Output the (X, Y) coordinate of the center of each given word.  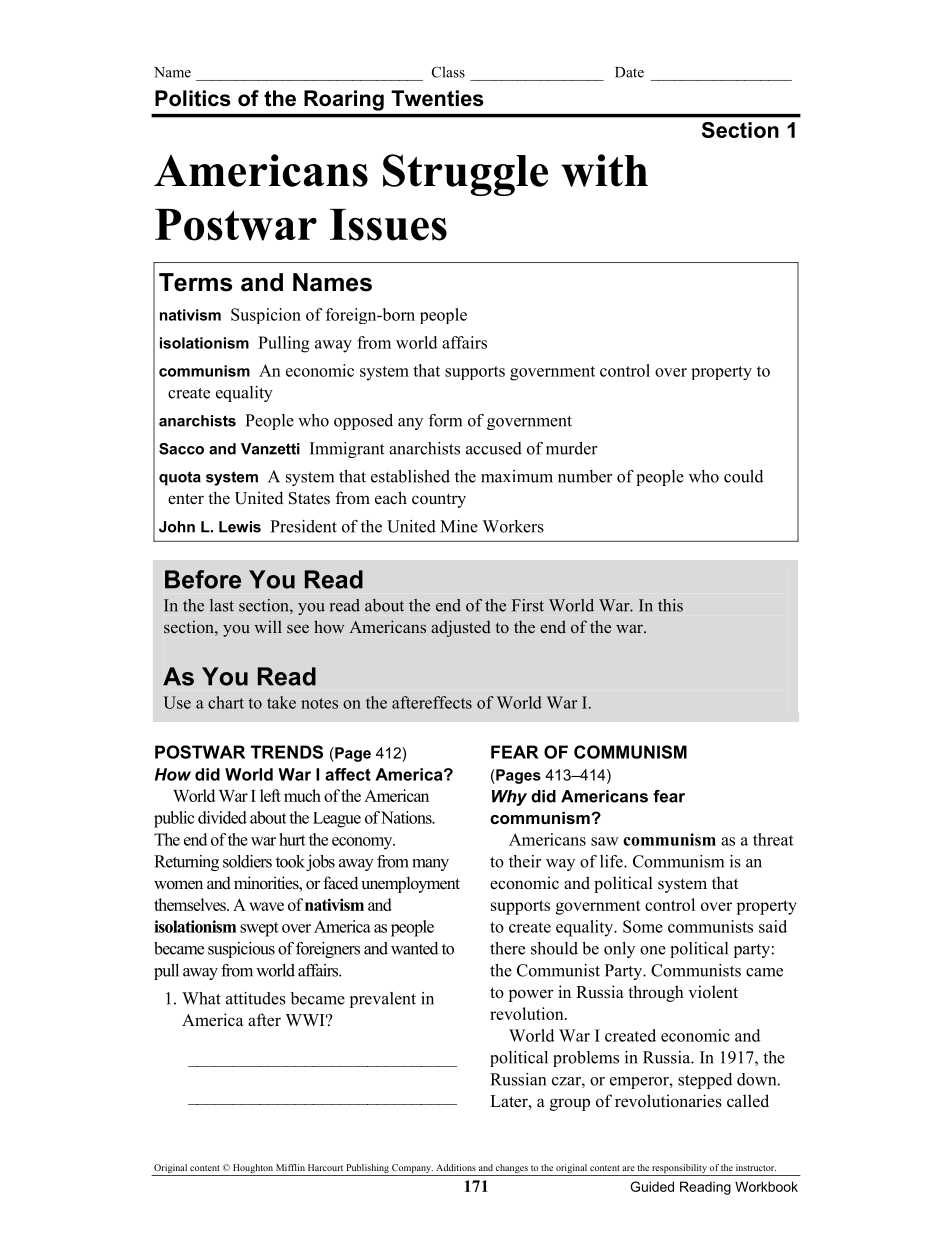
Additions (456, 1167)
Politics (193, 98)
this (670, 605)
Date (629, 72)
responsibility (679, 1170)
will (268, 626)
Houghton (252, 1170)
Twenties (437, 98)
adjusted (461, 628)
